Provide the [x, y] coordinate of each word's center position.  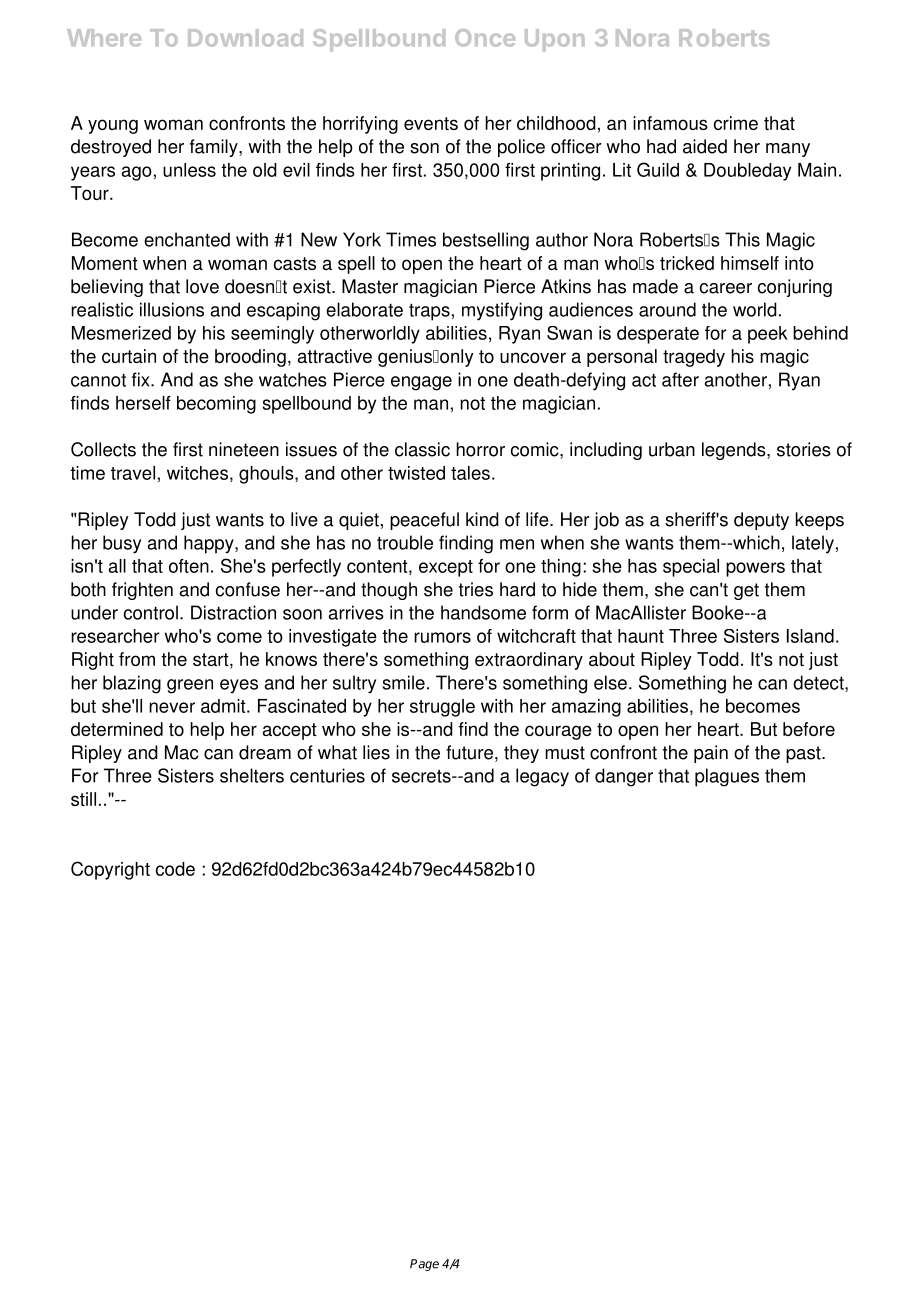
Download [245, 38]
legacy [542, 777]
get [746, 591]
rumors [442, 637]
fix [142, 379]
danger [624, 777]
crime [736, 123]
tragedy [694, 358]
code [175, 869]
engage [421, 383]
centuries [327, 775]
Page [424, 1265]
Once [485, 38]
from [137, 659]
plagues [727, 777]
